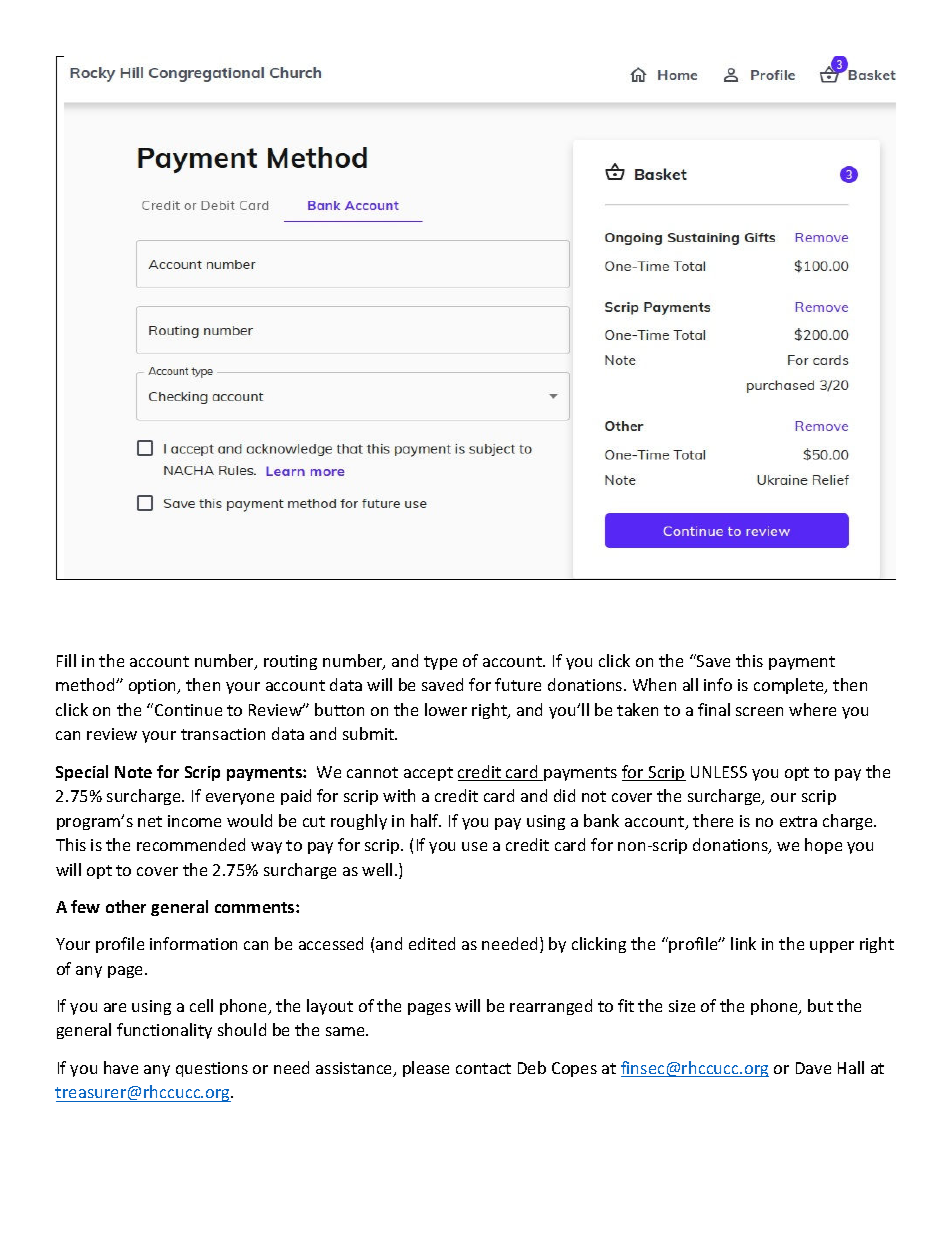 This screenshot has height=1233, width=952. What do you see at coordinates (440, 663) in the screenshot?
I see `type` at bounding box center [440, 663].
